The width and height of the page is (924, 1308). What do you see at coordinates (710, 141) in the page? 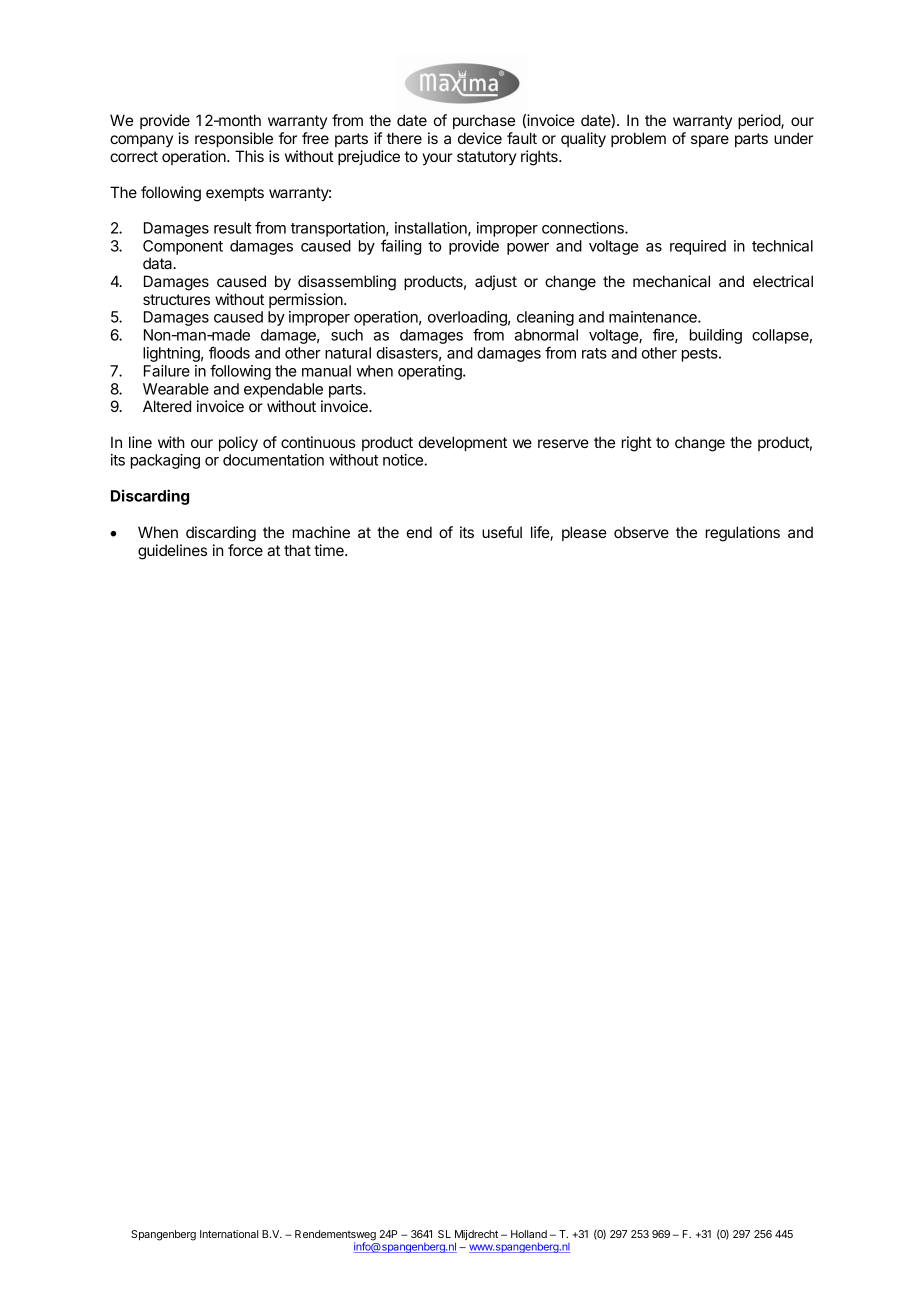
I see `spare` at bounding box center [710, 141].
